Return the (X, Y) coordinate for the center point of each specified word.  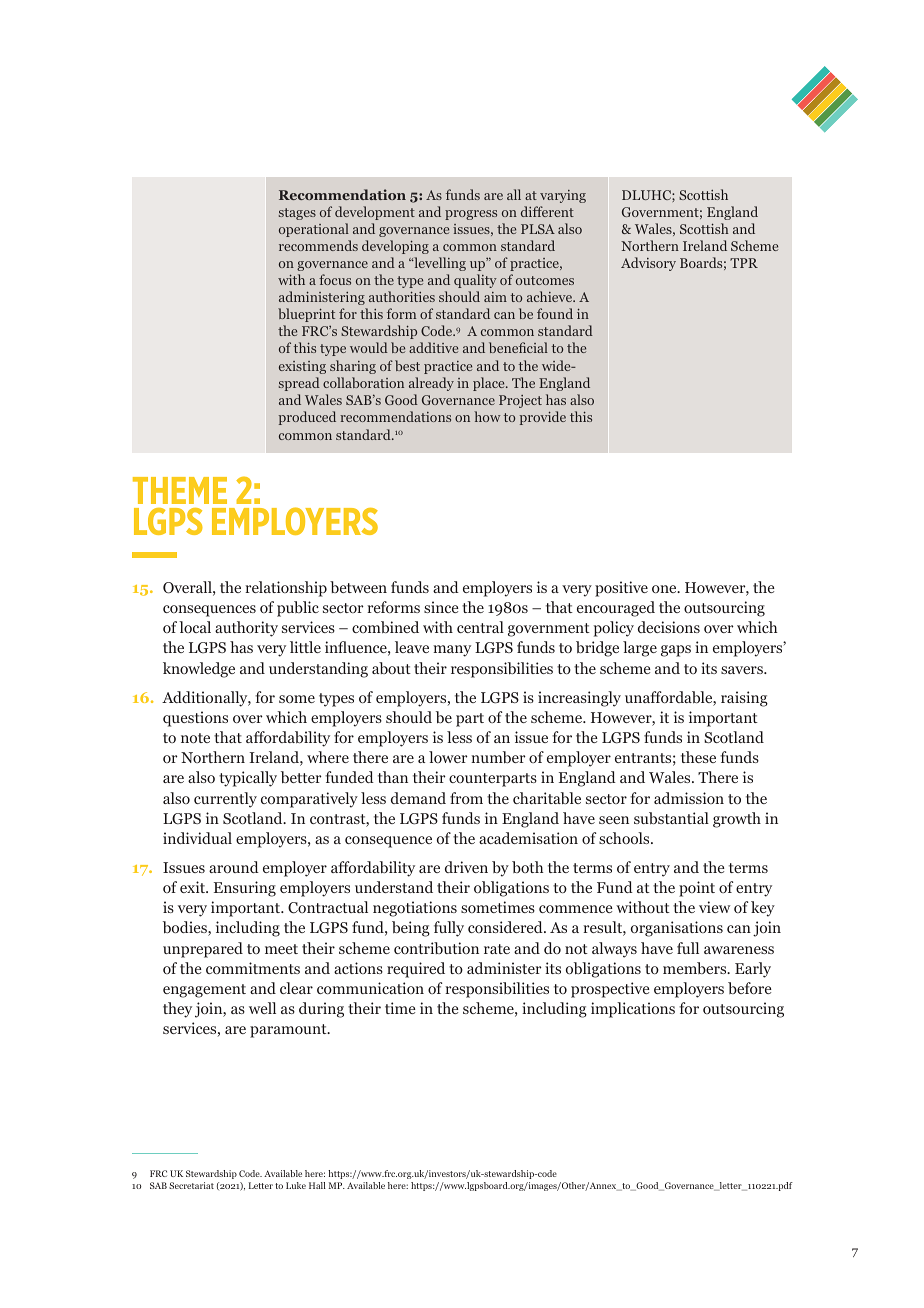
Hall (317, 1185)
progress (471, 215)
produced (307, 418)
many (452, 651)
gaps (676, 651)
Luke (296, 1185)
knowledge (199, 670)
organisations (677, 929)
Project (520, 401)
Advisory (648, 264)
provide (543, 418)
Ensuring (245, 889)
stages (297, 214)
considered (506, 927)
